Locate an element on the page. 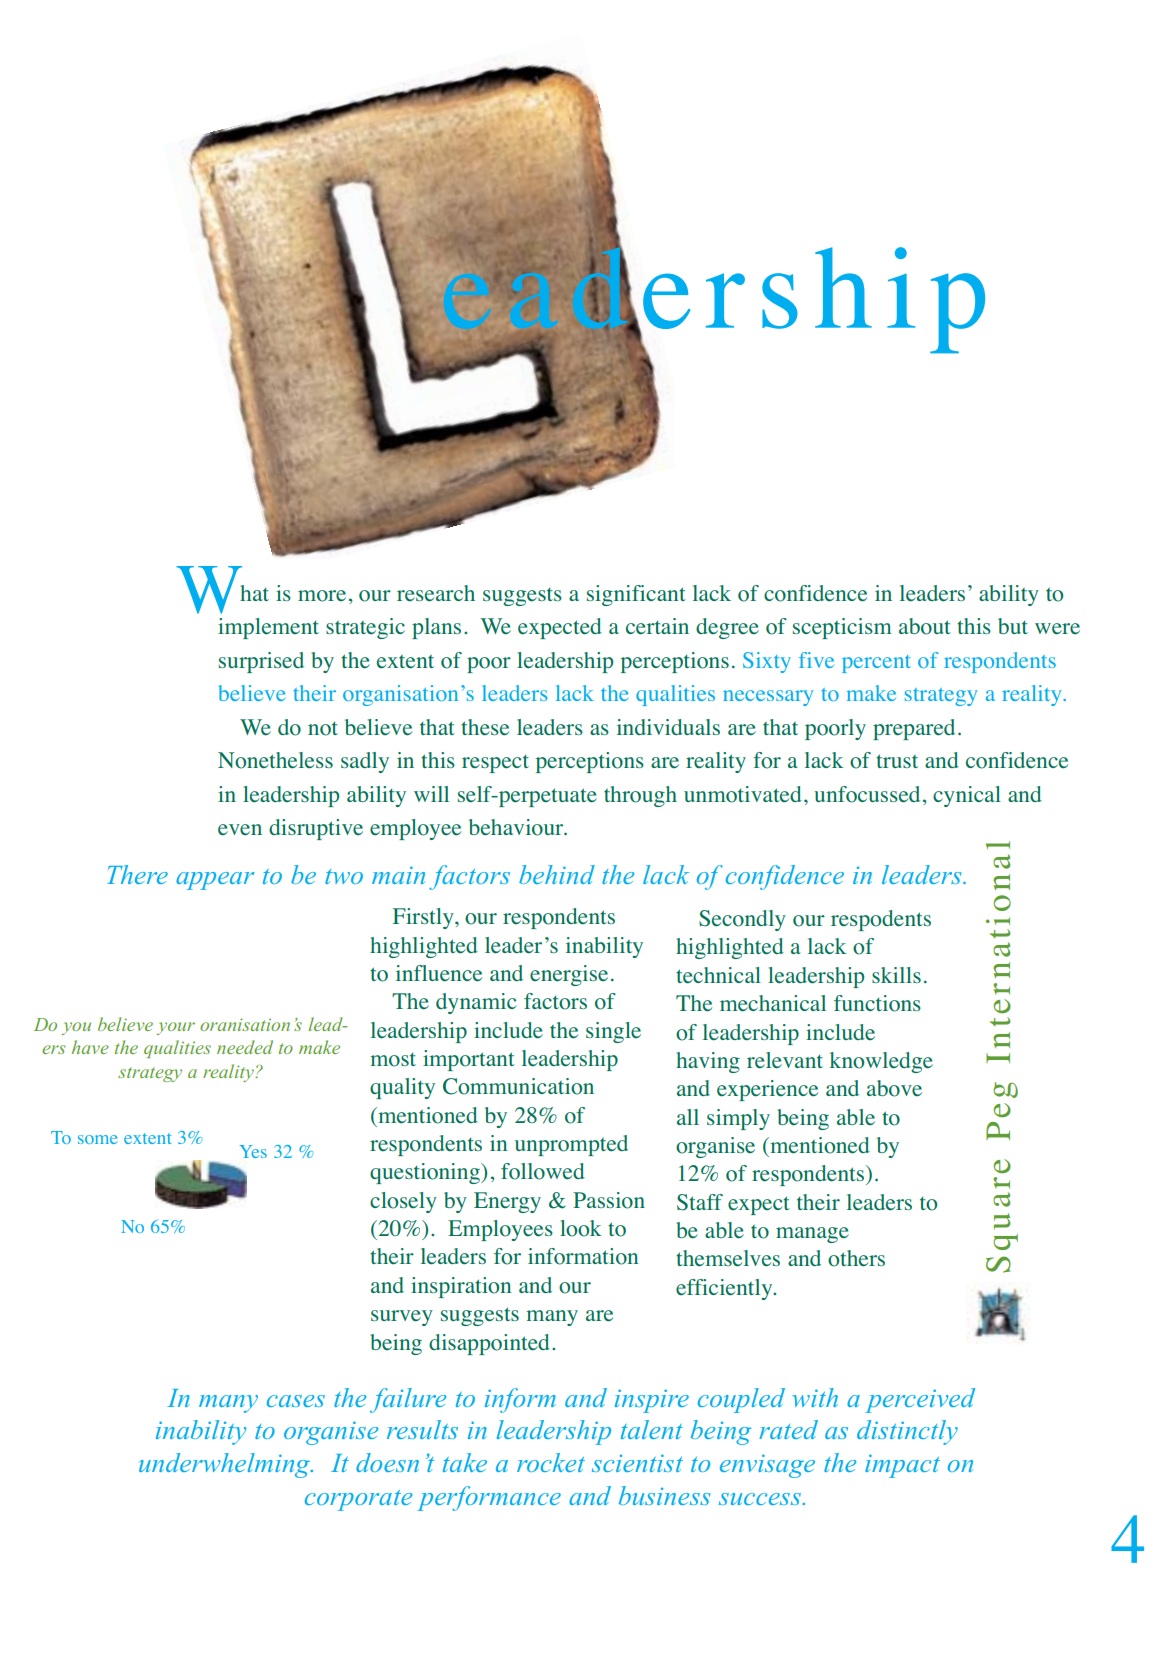 Image resolution: width=1172 pixels, height=1656 pixels. needed is located at coordinates (245, 1047).
